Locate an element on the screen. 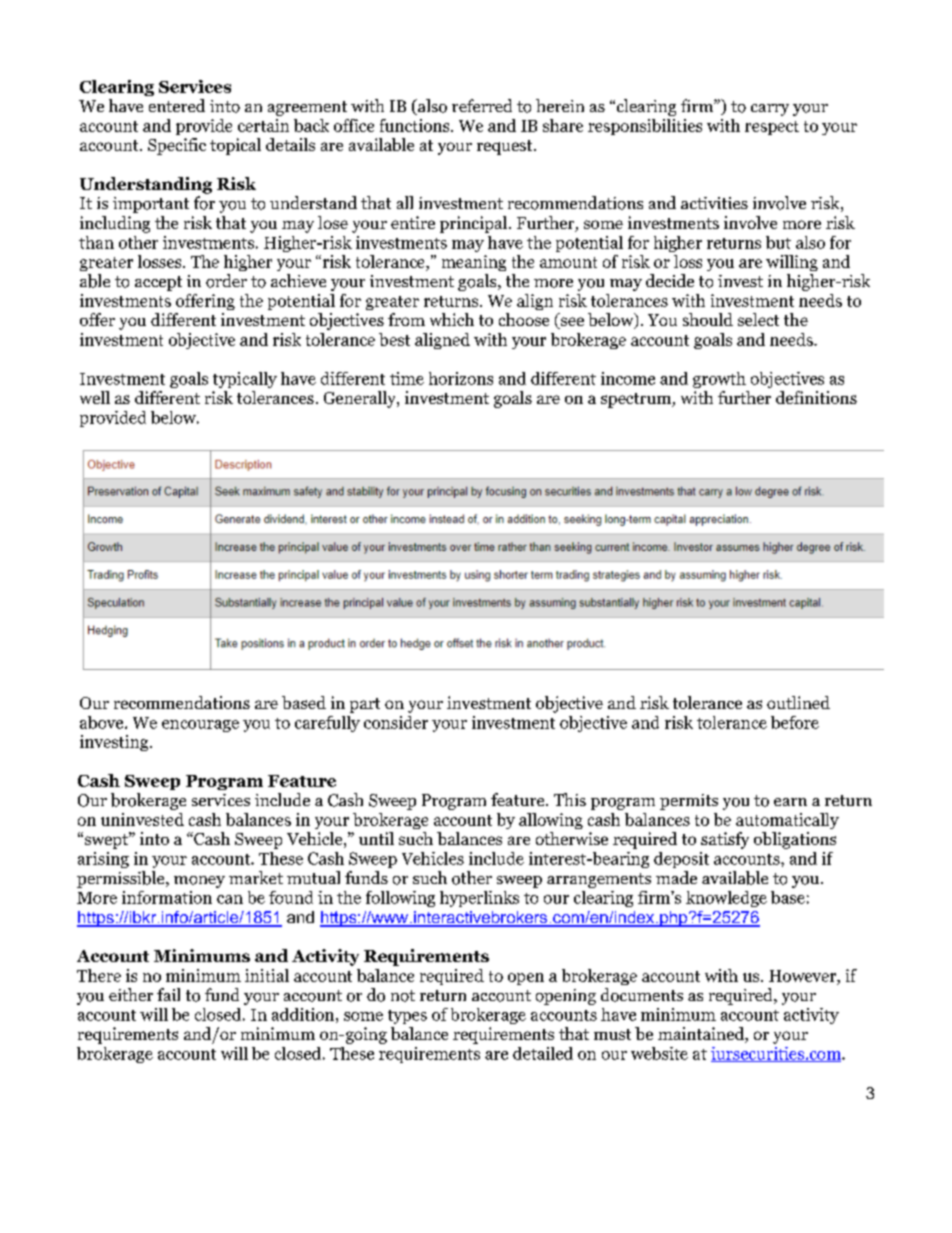 This screenshot has height=1233, width=952. definitions is located at coordinates (816, 397).
